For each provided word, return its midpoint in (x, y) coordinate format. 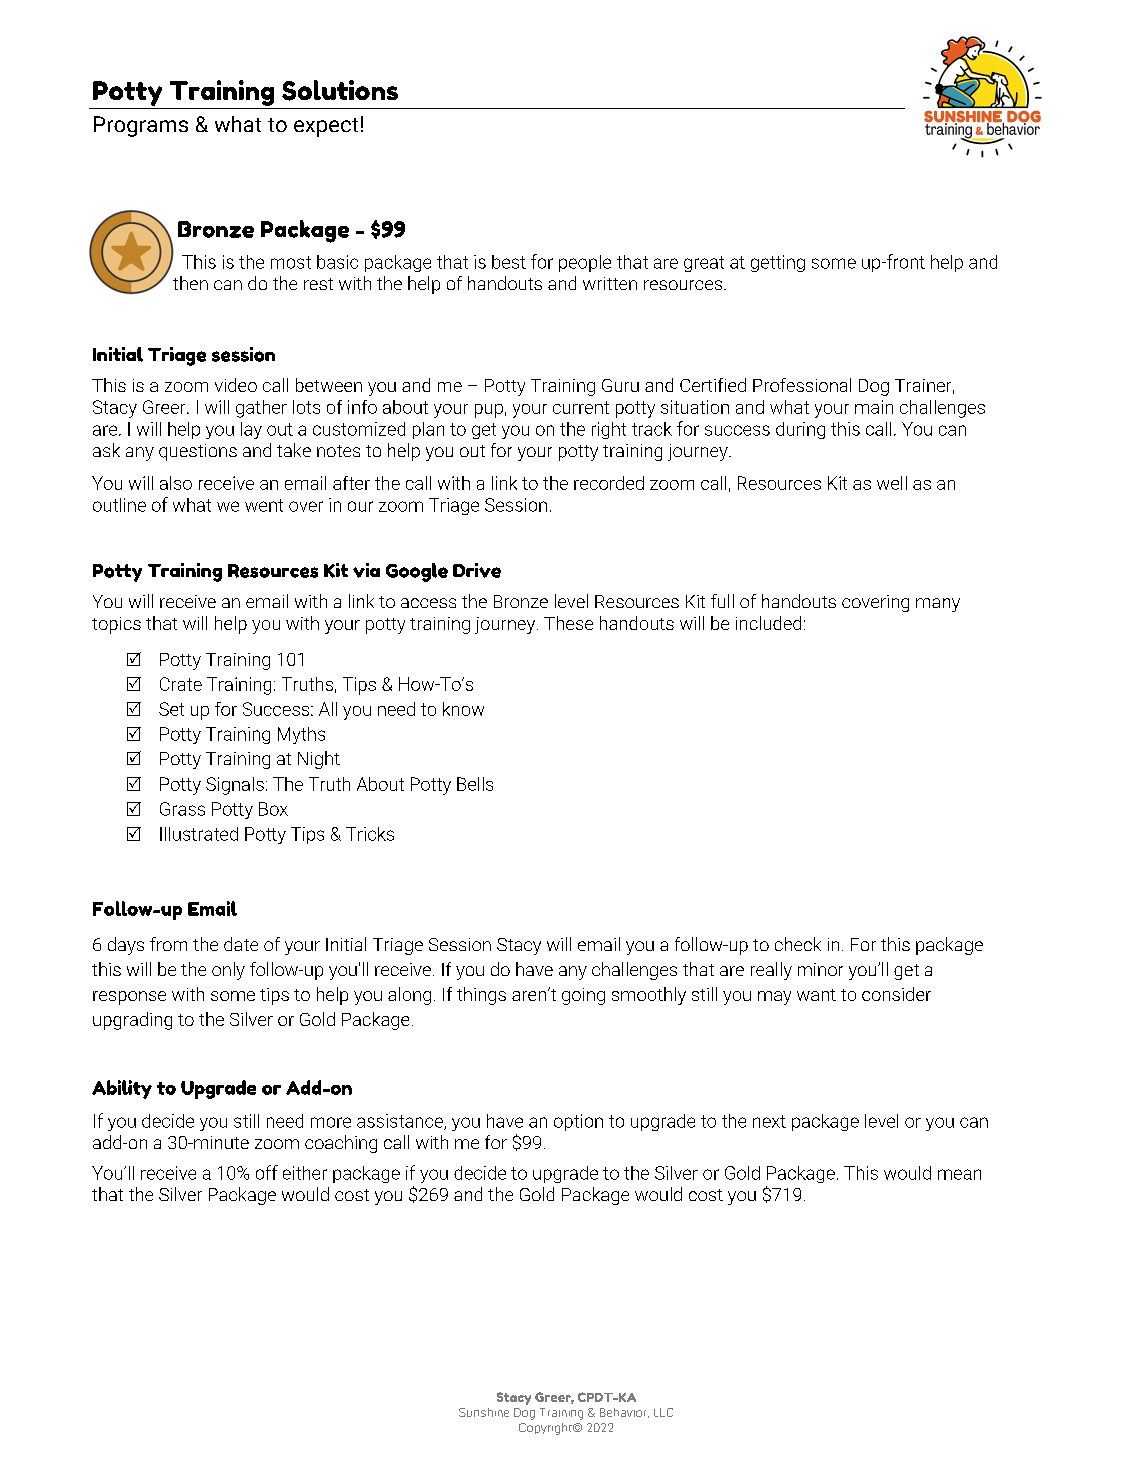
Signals (235, 786)
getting (778, 263)
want (816, 995)
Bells (475, 784)
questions (198, 452)
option (578, 1122)
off (267, 1172)
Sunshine (484, 1412)
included (768, 623)
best (509, 262)
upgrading (132, 1021)
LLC (663, 1412)
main (874, 407)
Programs (141, 126)
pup (489, 411)
